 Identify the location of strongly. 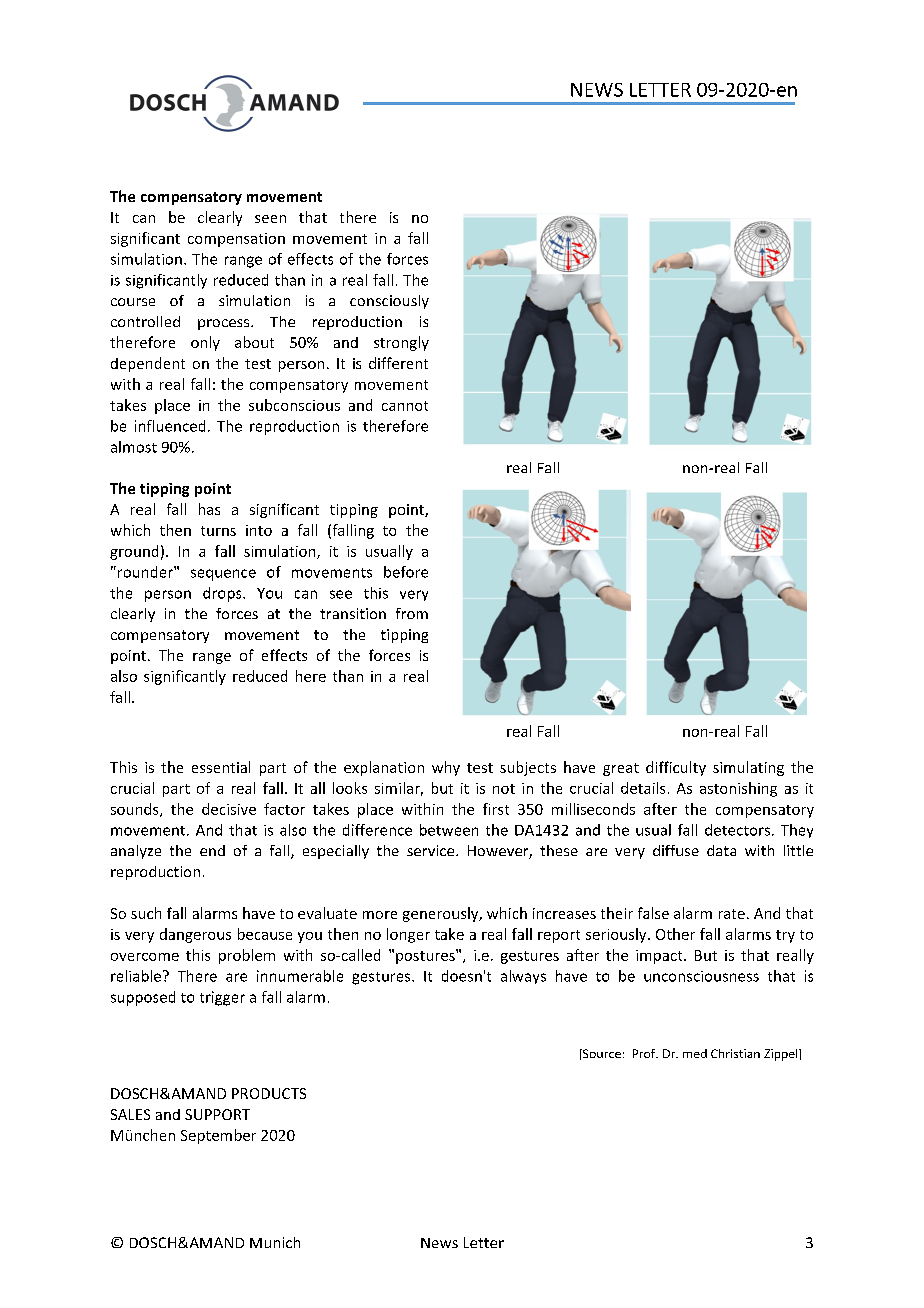
(401, 343).
